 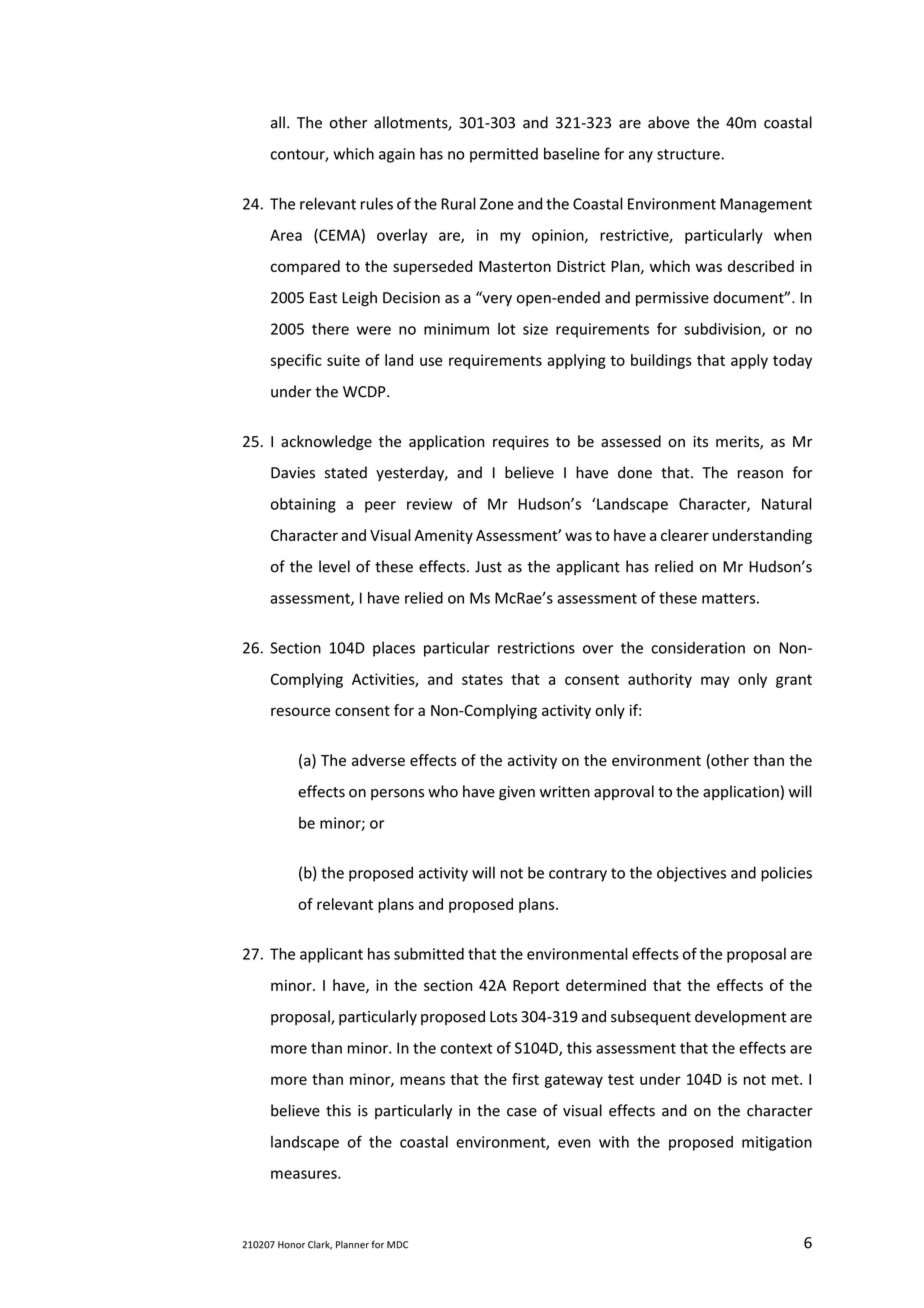 What do you see at coordinates (300, 711) in the screenshot?
I see `resource` at bounding box center [300, 711].
